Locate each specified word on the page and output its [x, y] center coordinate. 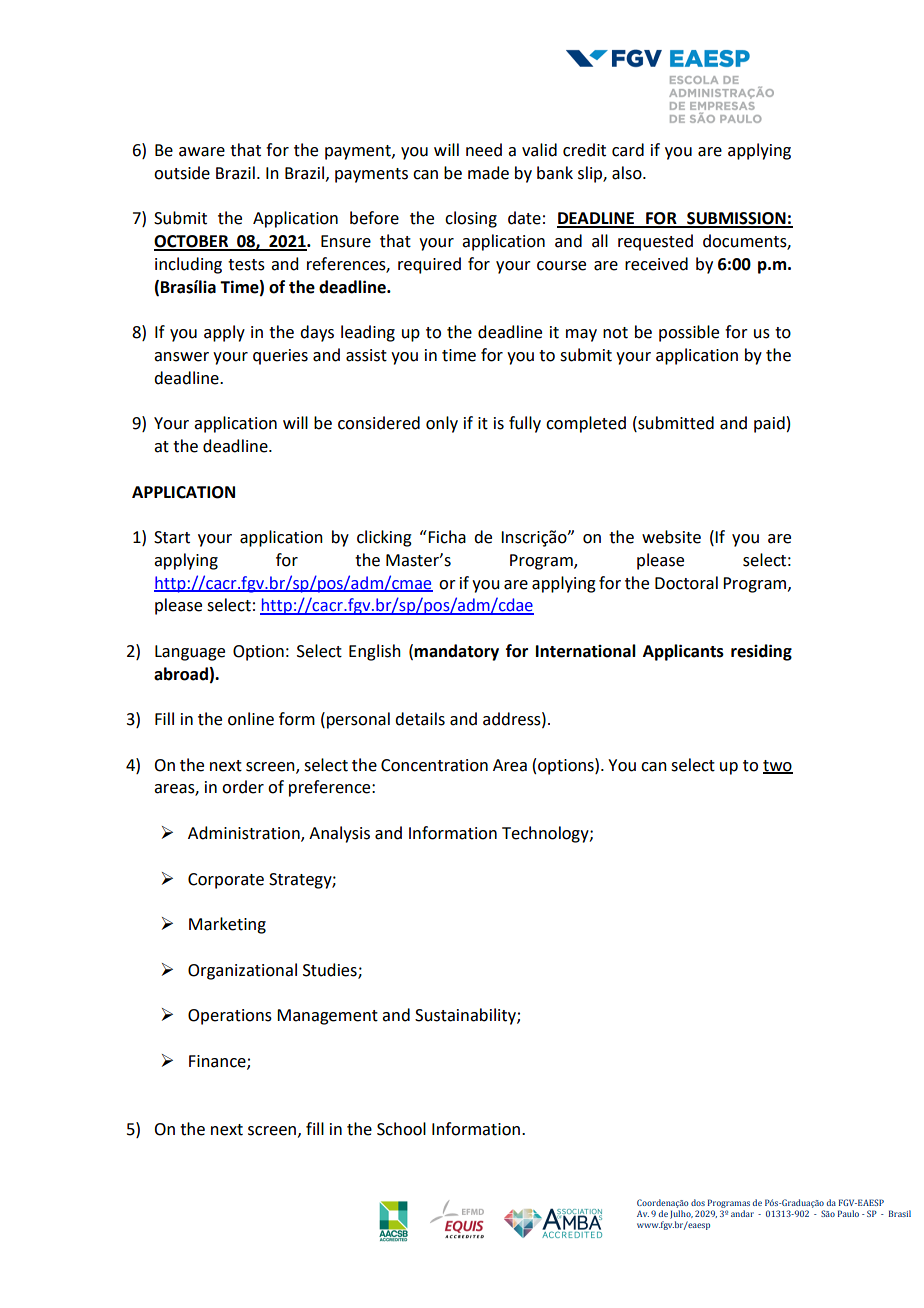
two [778, 766]
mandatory [456, 652]
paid [769, 424]
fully [525, 424]
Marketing [227, 925]
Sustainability [466, 1016]
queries [280, 357]
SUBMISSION [736, 219]
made [488, 173]
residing [761, 652]
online [251, 719]
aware [202, 152]
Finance [218, 1062]
